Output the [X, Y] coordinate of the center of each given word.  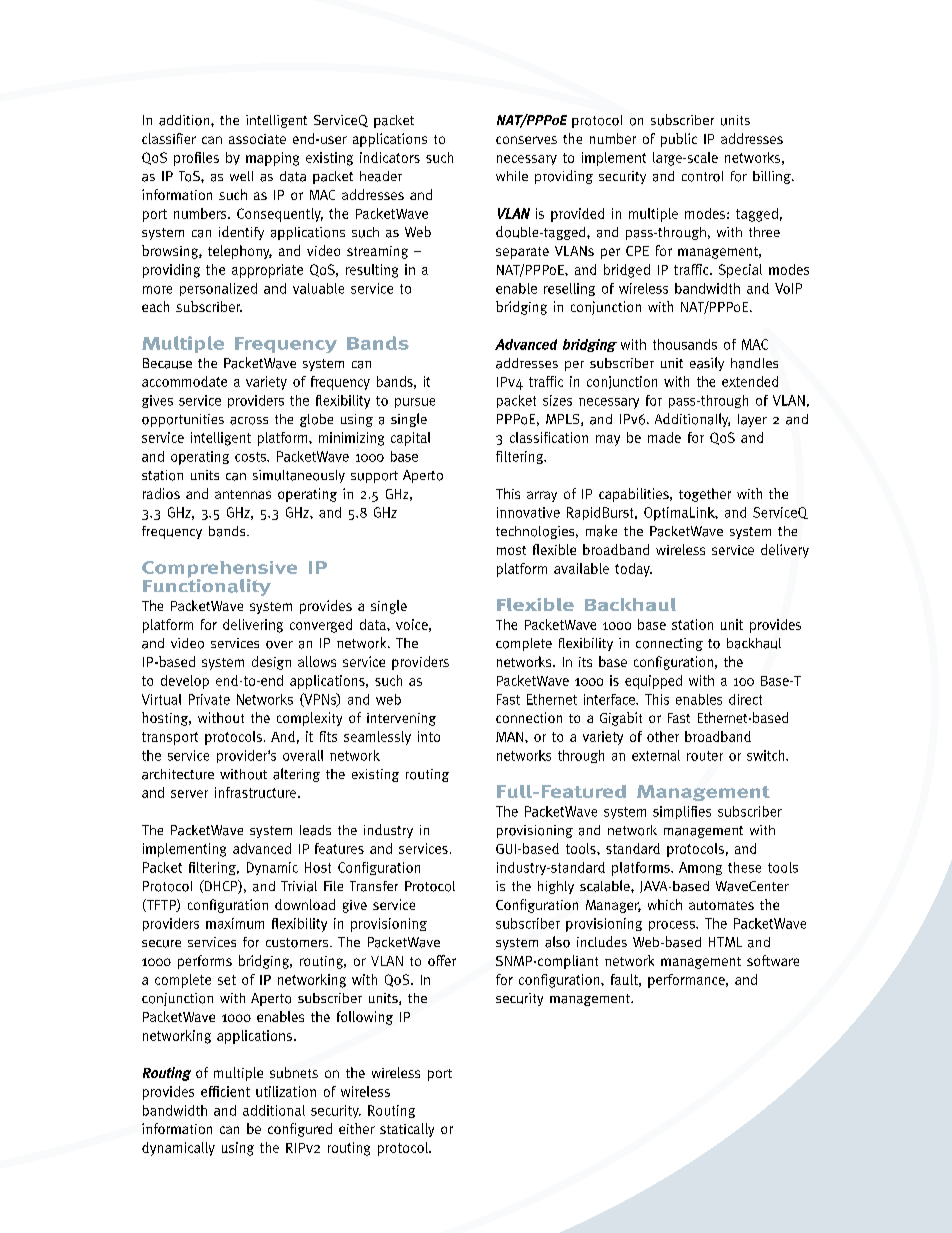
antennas [243, 494]
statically [407, 1130]
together [705, 495]
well [241, 176]
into [429, 736]
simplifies [682, 812]
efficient [225, 1091]
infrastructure [255, 792]
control [702, 176]
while [512, 176]
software [773, 960]
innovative [528, 512]
